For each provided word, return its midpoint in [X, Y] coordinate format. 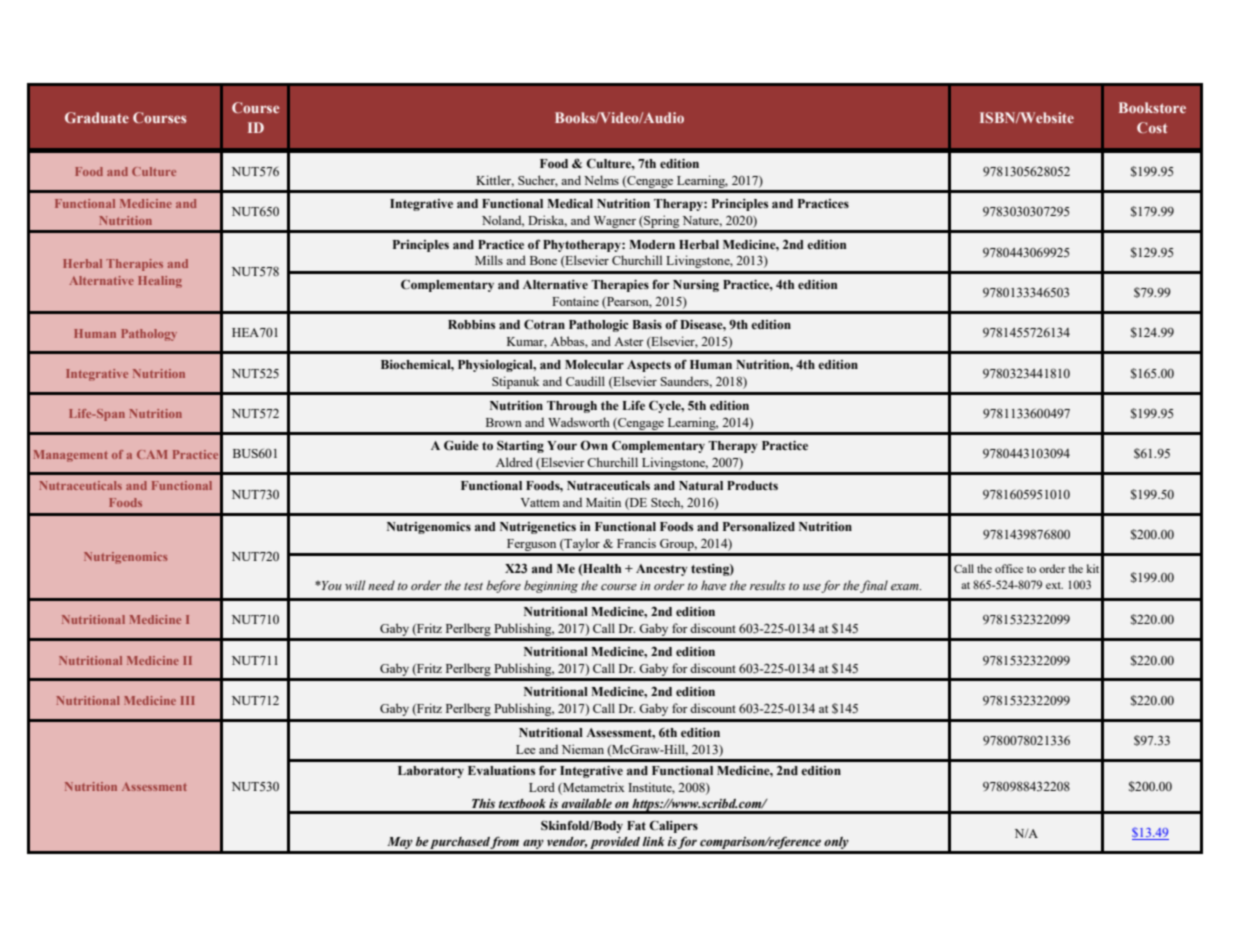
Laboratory [431, 772]
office [1009, 568]
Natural [701, 485]
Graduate [97, 117]
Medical [570, 203]
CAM [152, 454]
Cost [1152, 127]
